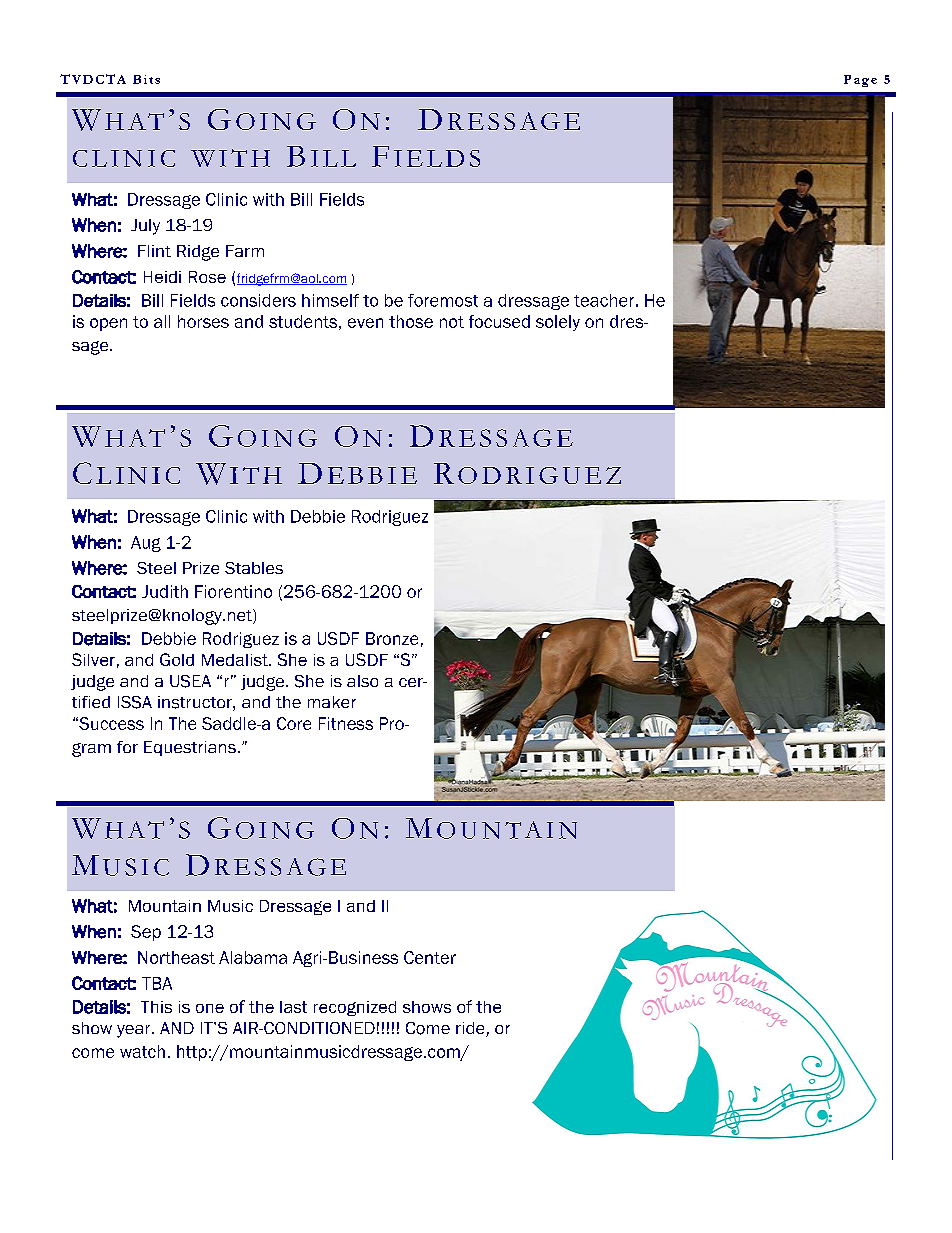 The width and height of the screenshot is (952, 1233). Describe the element at coordinates (362, 681) in the screenshot. I see `also` at that location.
